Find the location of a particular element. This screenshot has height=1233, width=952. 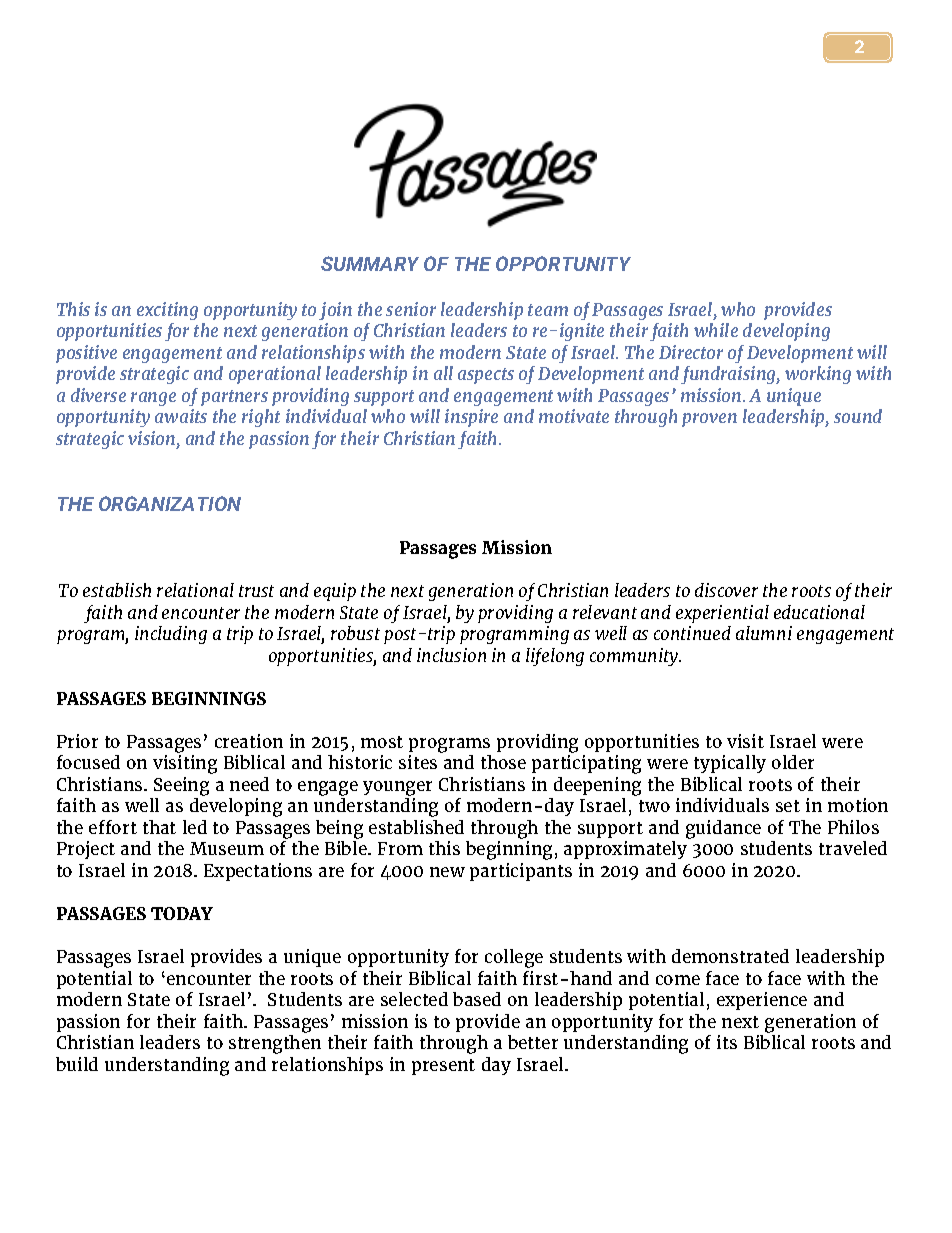

set is located at coordinates (788, 806).
